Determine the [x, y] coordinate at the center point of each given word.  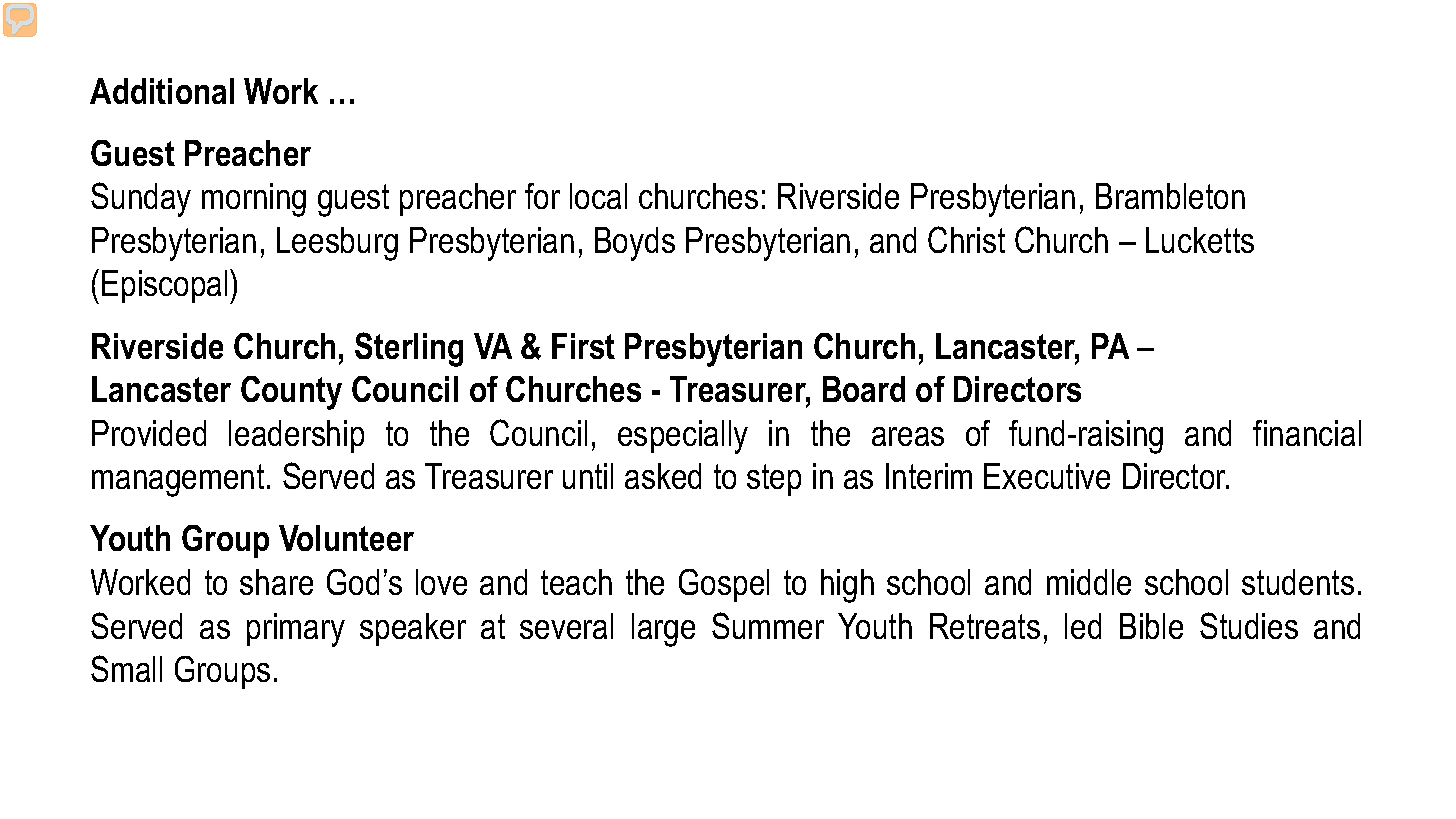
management [178, 480]
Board [864, 389]
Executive [1047, 476]
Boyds [635, 244]
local [598, 196]
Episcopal [164, 286]
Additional [162, 91]
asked [663, 476]
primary [296, 630]
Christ [966, 239]
